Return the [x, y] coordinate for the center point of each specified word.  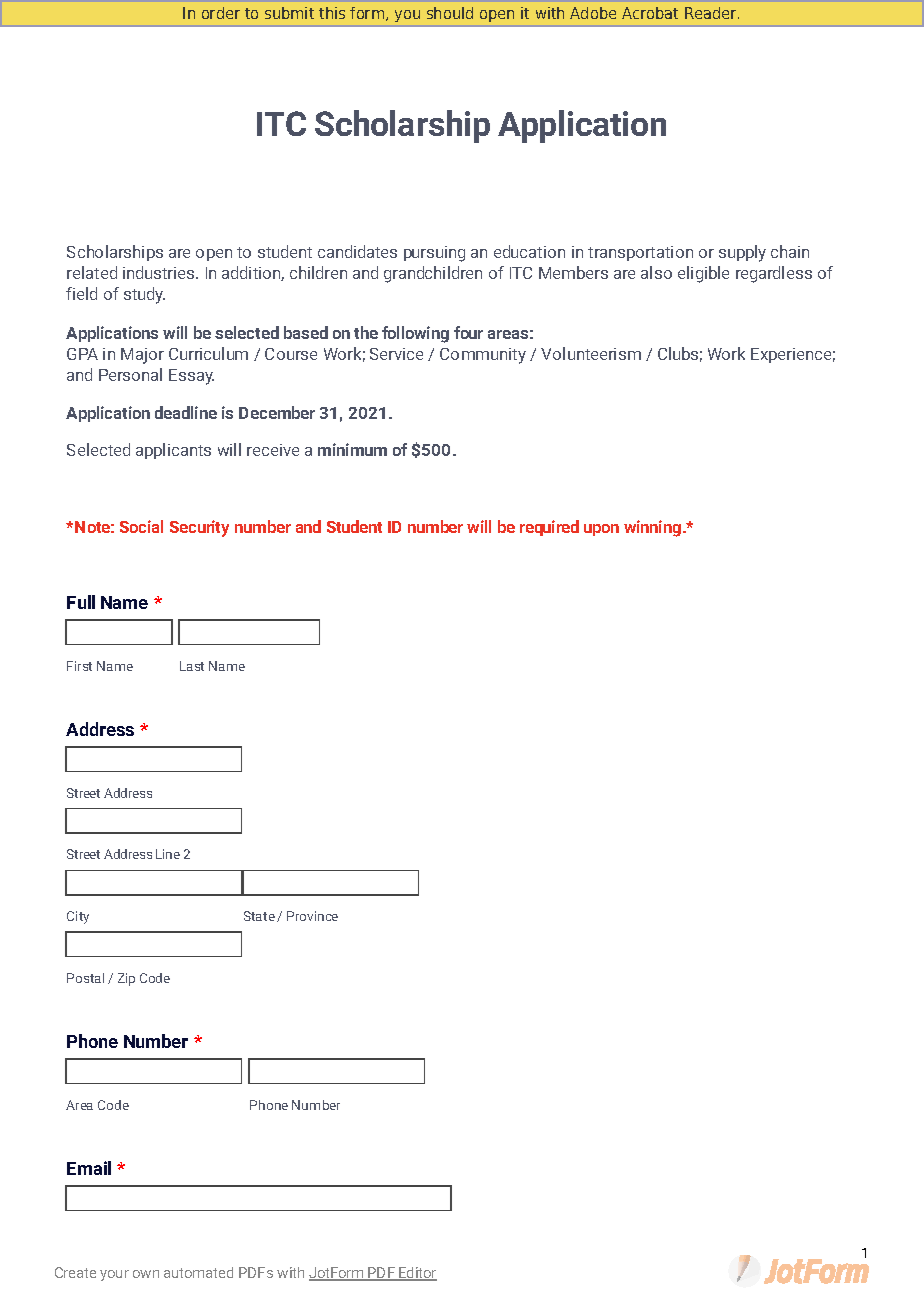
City [78, 917]
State [259, 916]
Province [312, 916]
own [146, 1274]
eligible [703, 274]
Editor [417, 1274]
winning [652, 528]
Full [81, 602]
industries [160, 272]
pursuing [434, 254]
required [549, 528]
